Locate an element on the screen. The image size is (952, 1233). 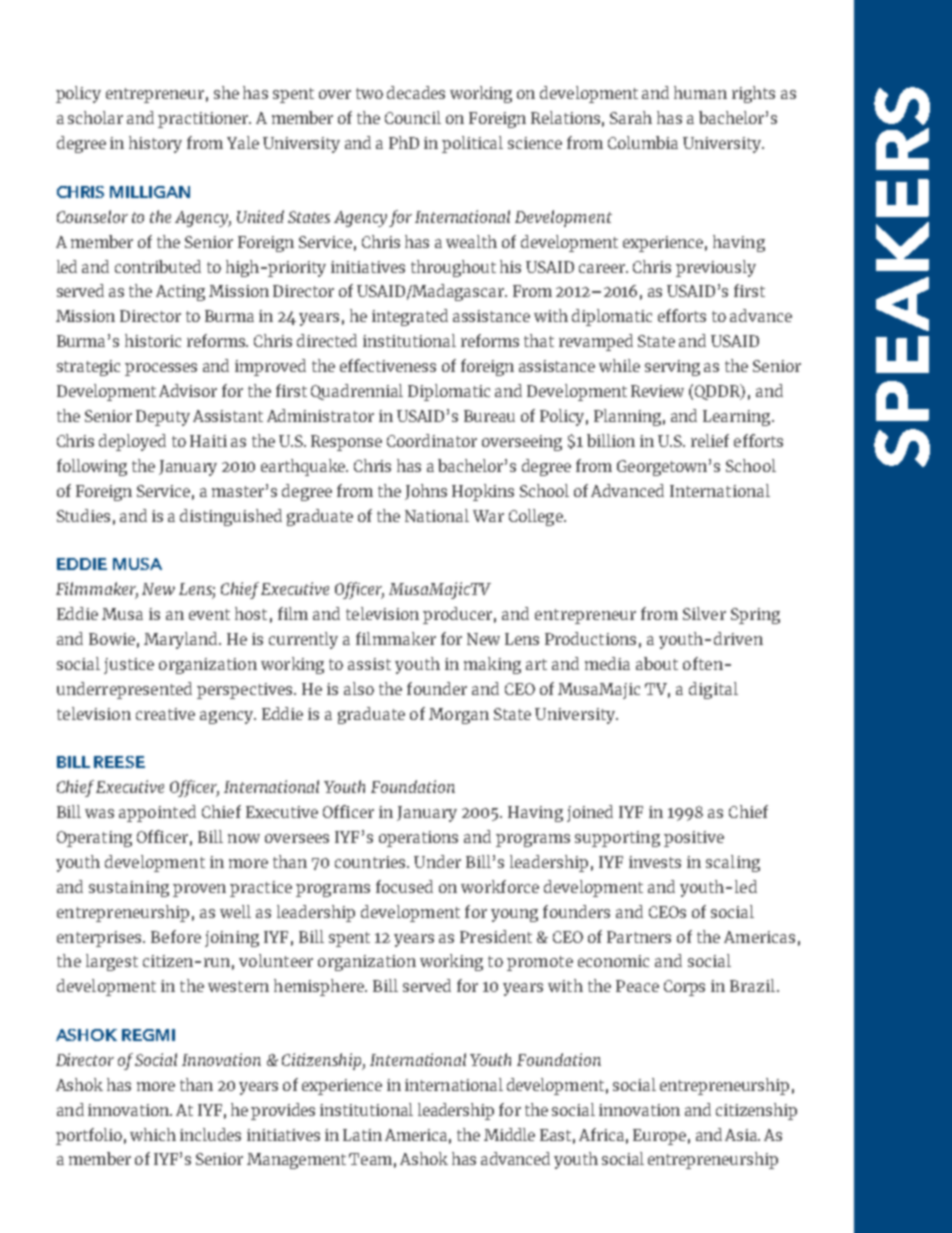
making is located at coordinates (492, 665).
